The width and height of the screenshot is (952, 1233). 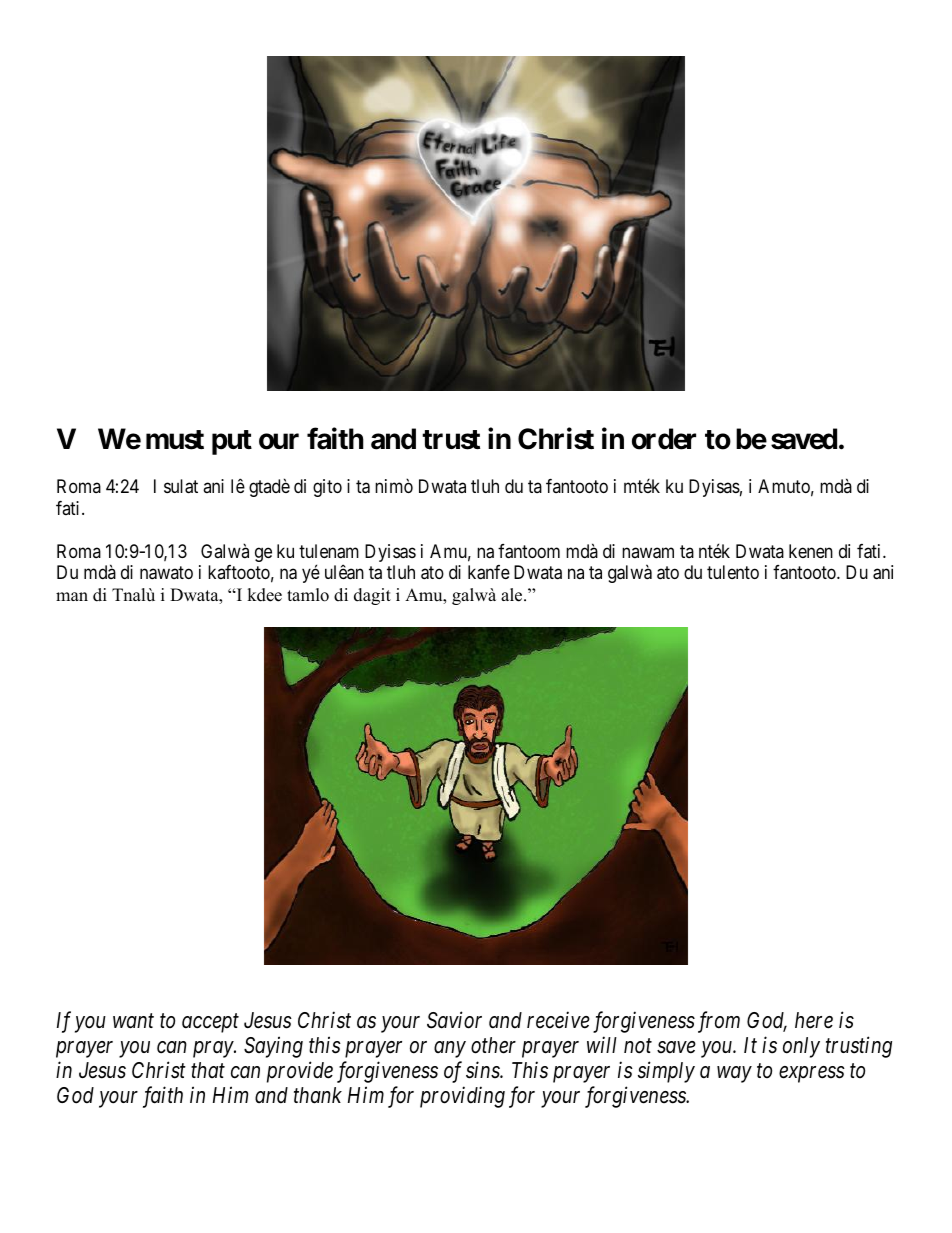 I want to click on put, so click(x=232, y=442).
